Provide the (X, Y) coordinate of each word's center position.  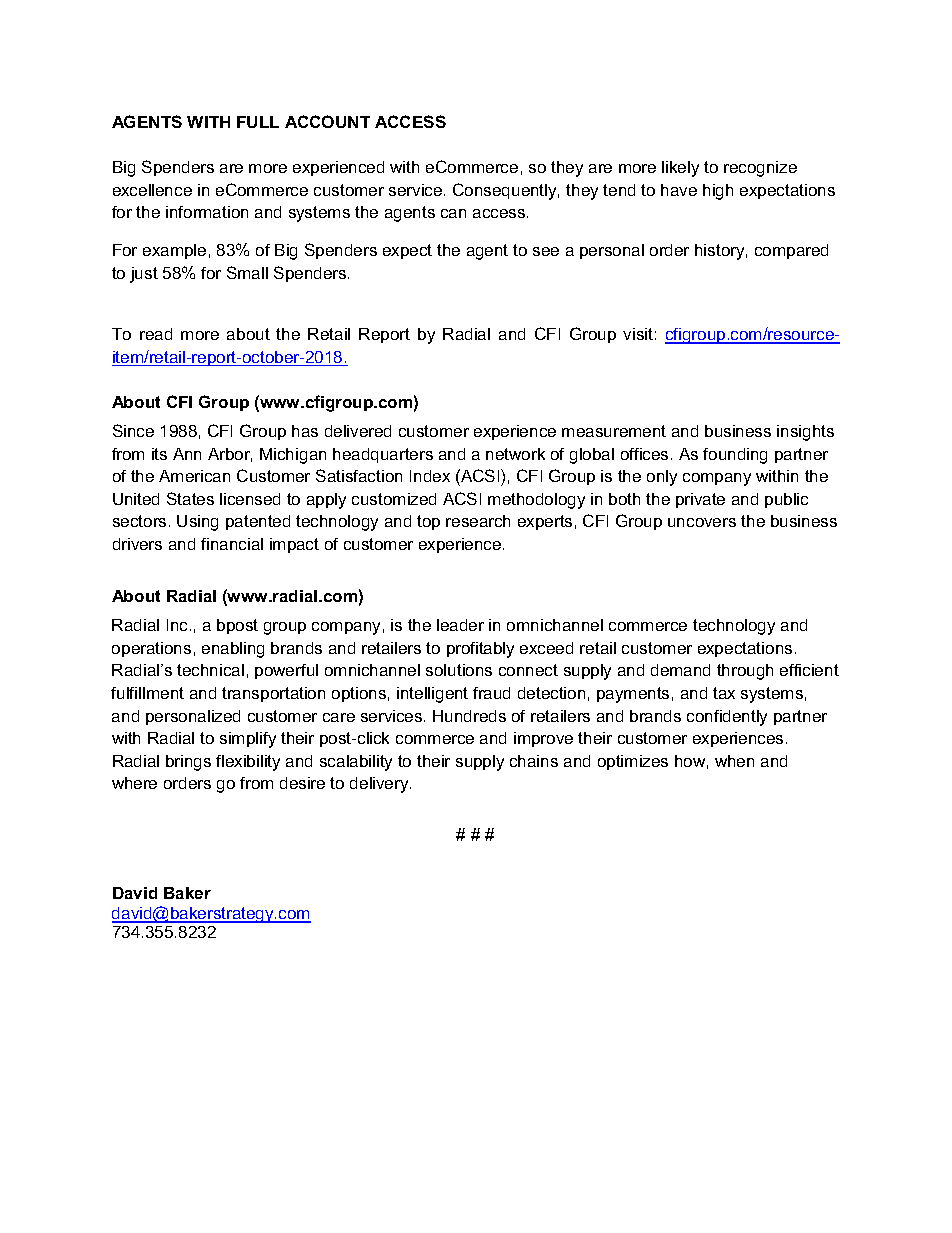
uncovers (702, 522)
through (745, 672)
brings (188, 763)
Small (247, 272)
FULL (258, 122)
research (478, 521)
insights (805, 433)
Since (133, 430)
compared (791, 251)
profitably (480, 650)
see (546, 251)
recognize (760, 169)
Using (197, 523)
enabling (233, 650)
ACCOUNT (327, 121)
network (515, 454)
